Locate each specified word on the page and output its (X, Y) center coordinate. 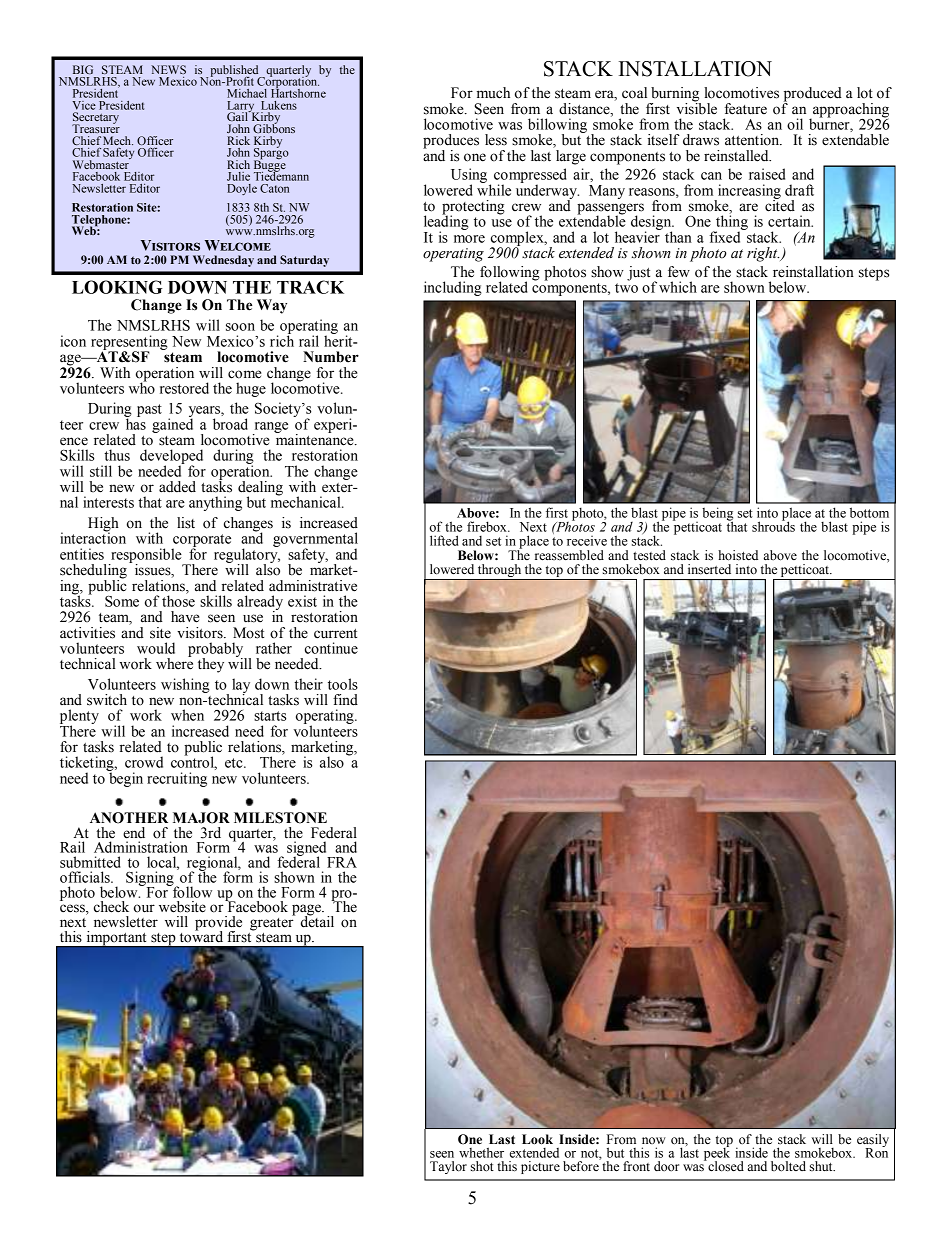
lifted (444, 540)
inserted (709, 569)
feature (746, 109)
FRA (342, 862)
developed (171, 457)
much (493, 93)
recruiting (177, 779)
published (236, 72)
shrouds (773, 525)
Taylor (448, 1167)
